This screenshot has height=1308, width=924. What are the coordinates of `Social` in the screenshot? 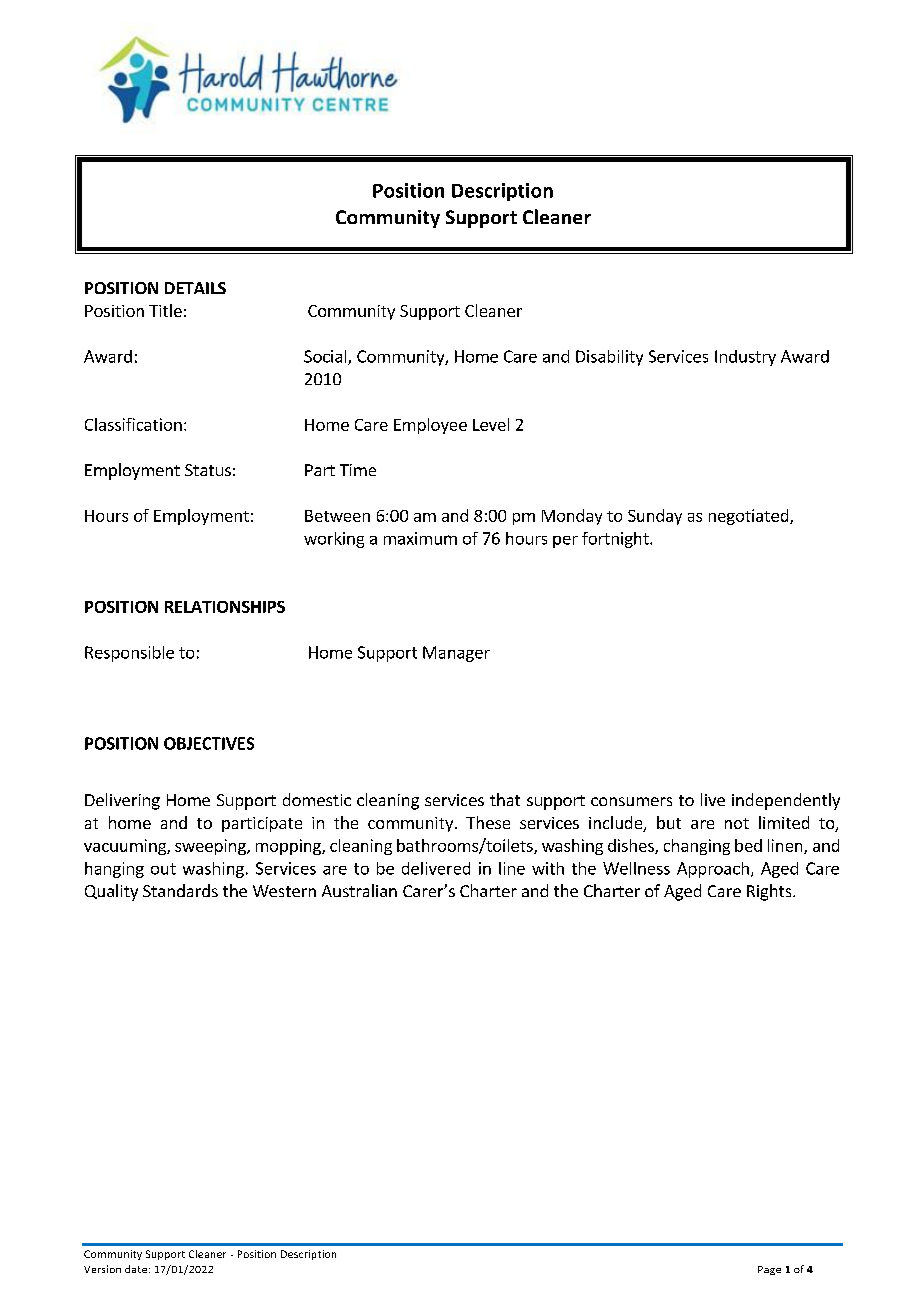 It's located at (326, 357).
